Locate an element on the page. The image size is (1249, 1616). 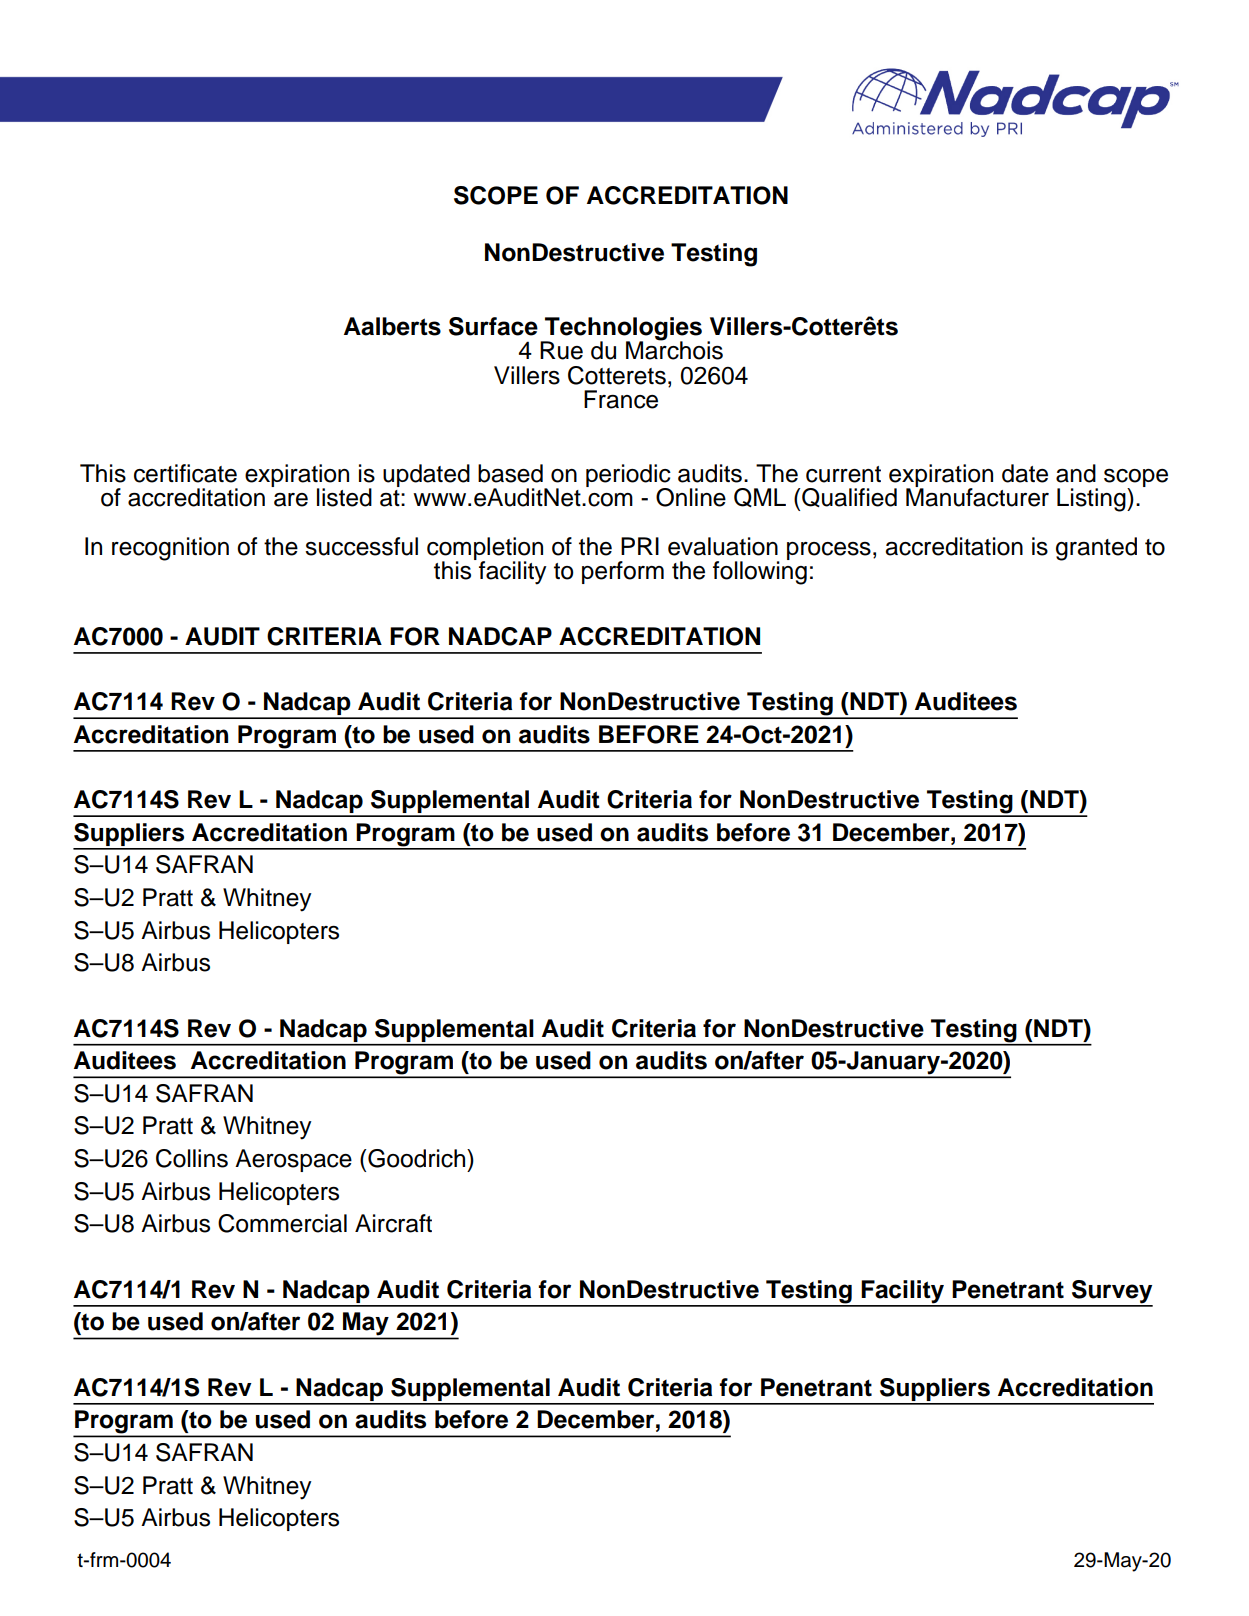
Technologies is located at coordinates (622, 329).
